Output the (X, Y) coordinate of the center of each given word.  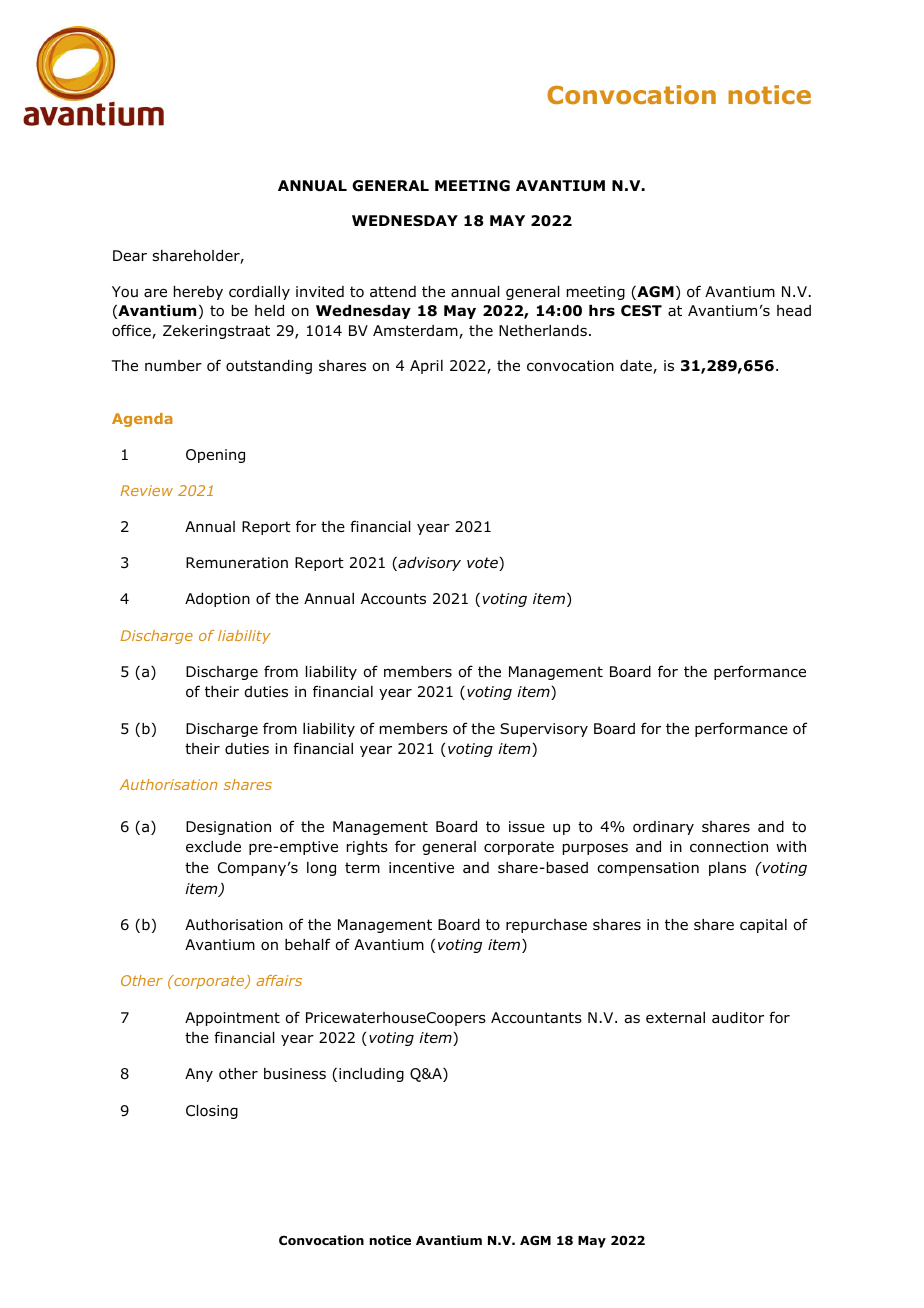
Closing (212, 1112)
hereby (198, 293)
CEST (641, 311)
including (371, 1075)
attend (393, 292)
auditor (738, 1018)
